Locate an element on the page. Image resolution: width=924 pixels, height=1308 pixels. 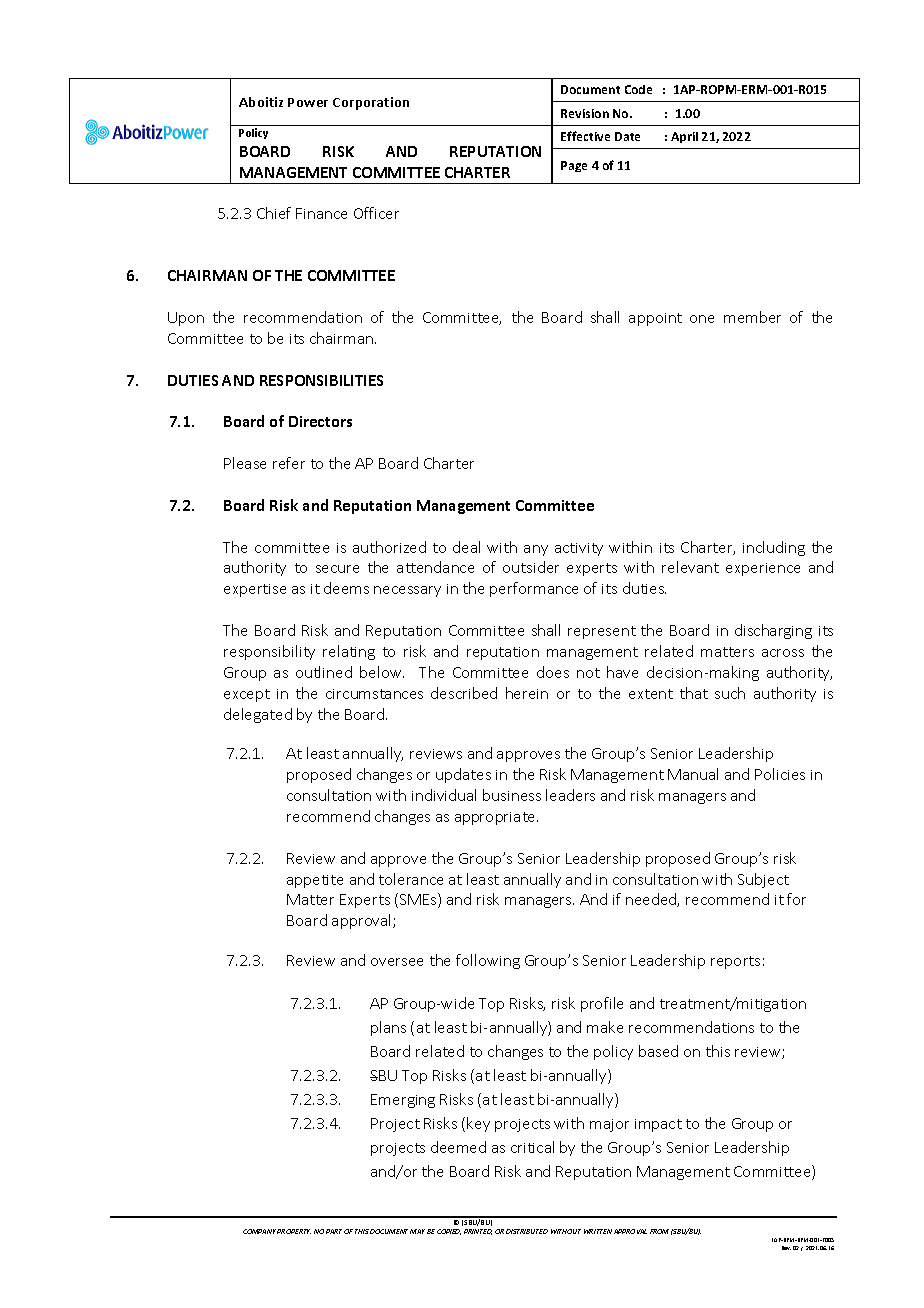
April is located at coordinates (684, 137).
